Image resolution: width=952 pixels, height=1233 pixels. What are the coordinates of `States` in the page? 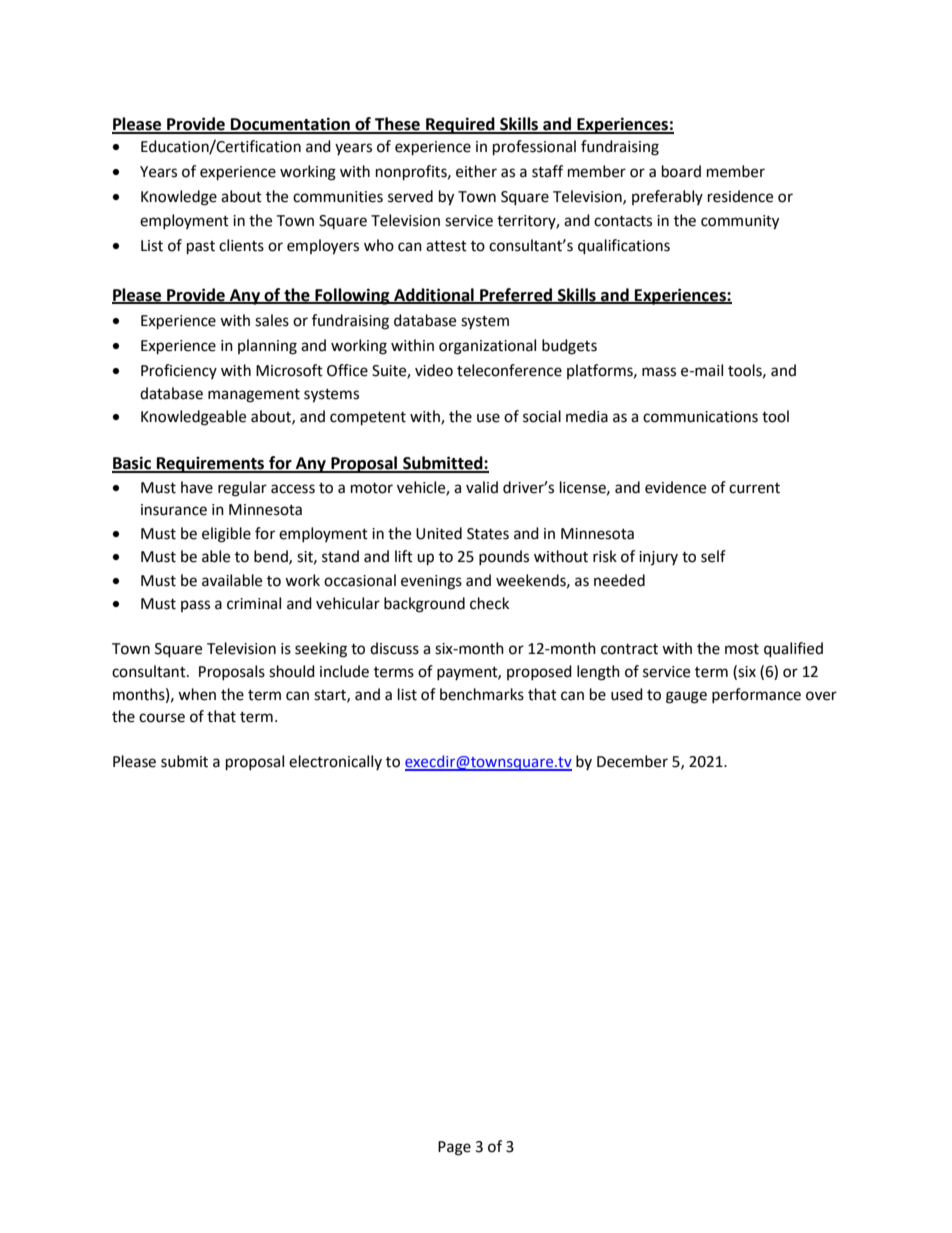 It's located at (488, 534).
